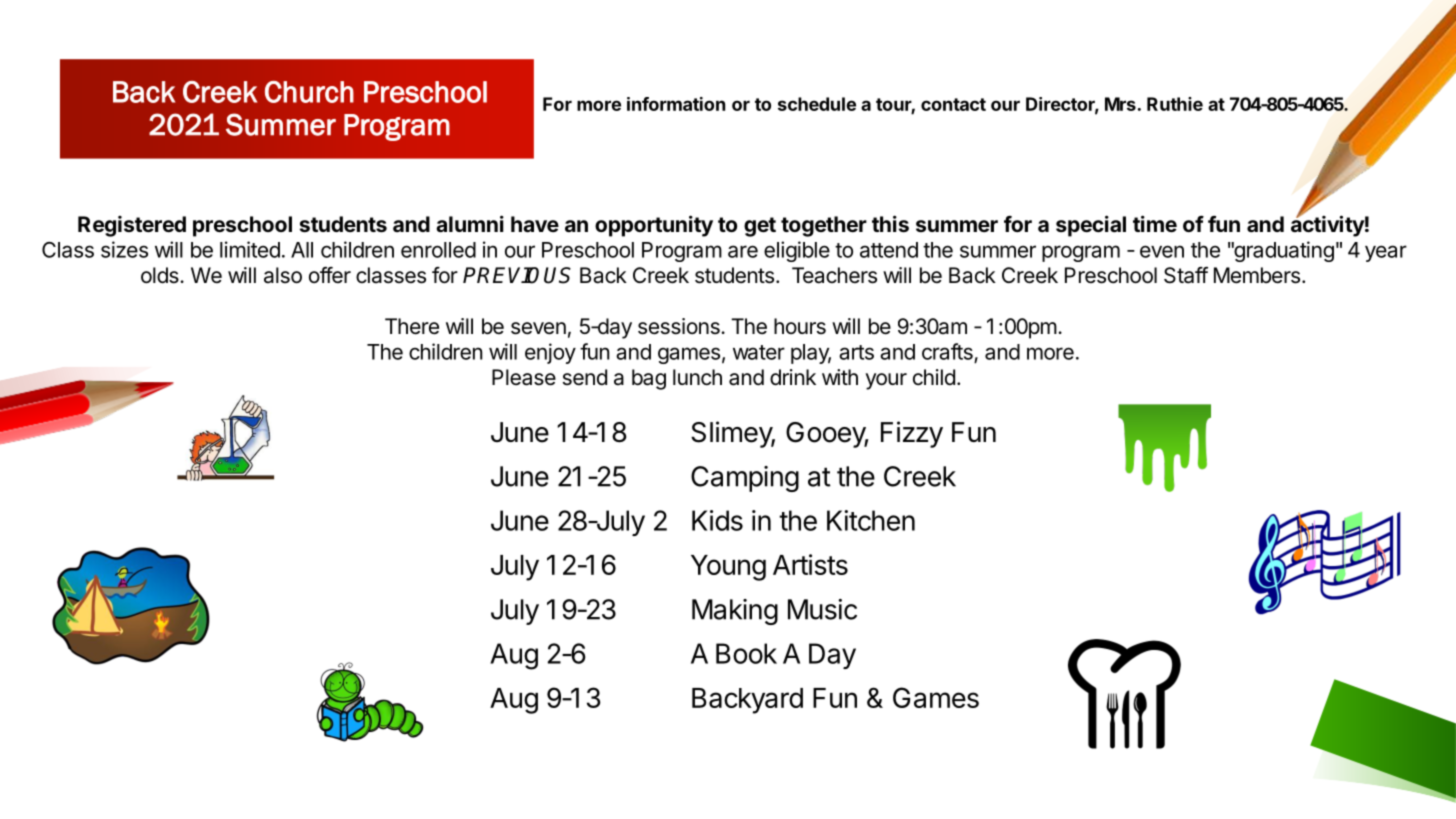  What do you see at coordinates (309, 92) in the screenshot?
I see `Church` at bounding box center [309, 92].
